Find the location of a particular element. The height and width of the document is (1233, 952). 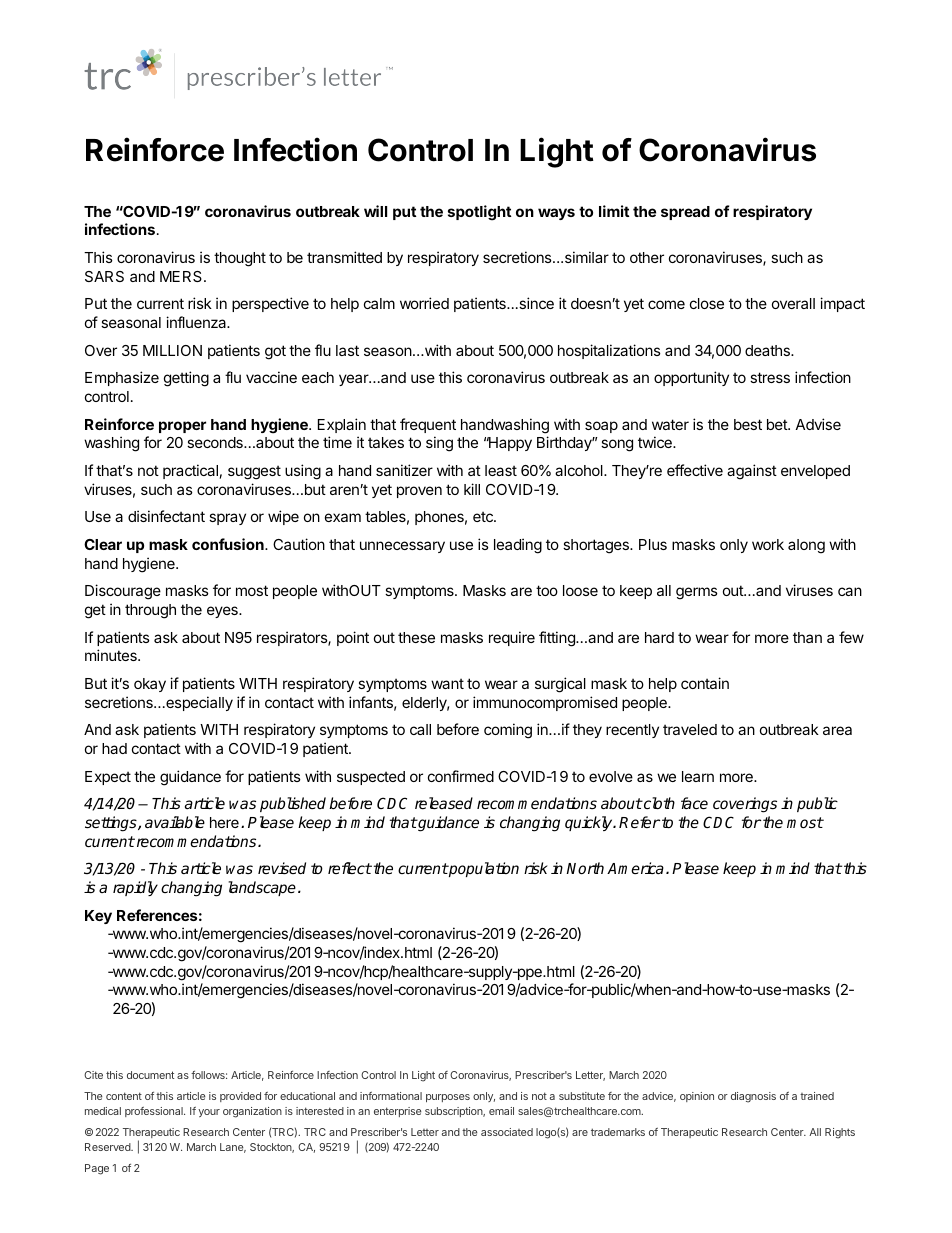

contain is located at coordinates (705, 683).
